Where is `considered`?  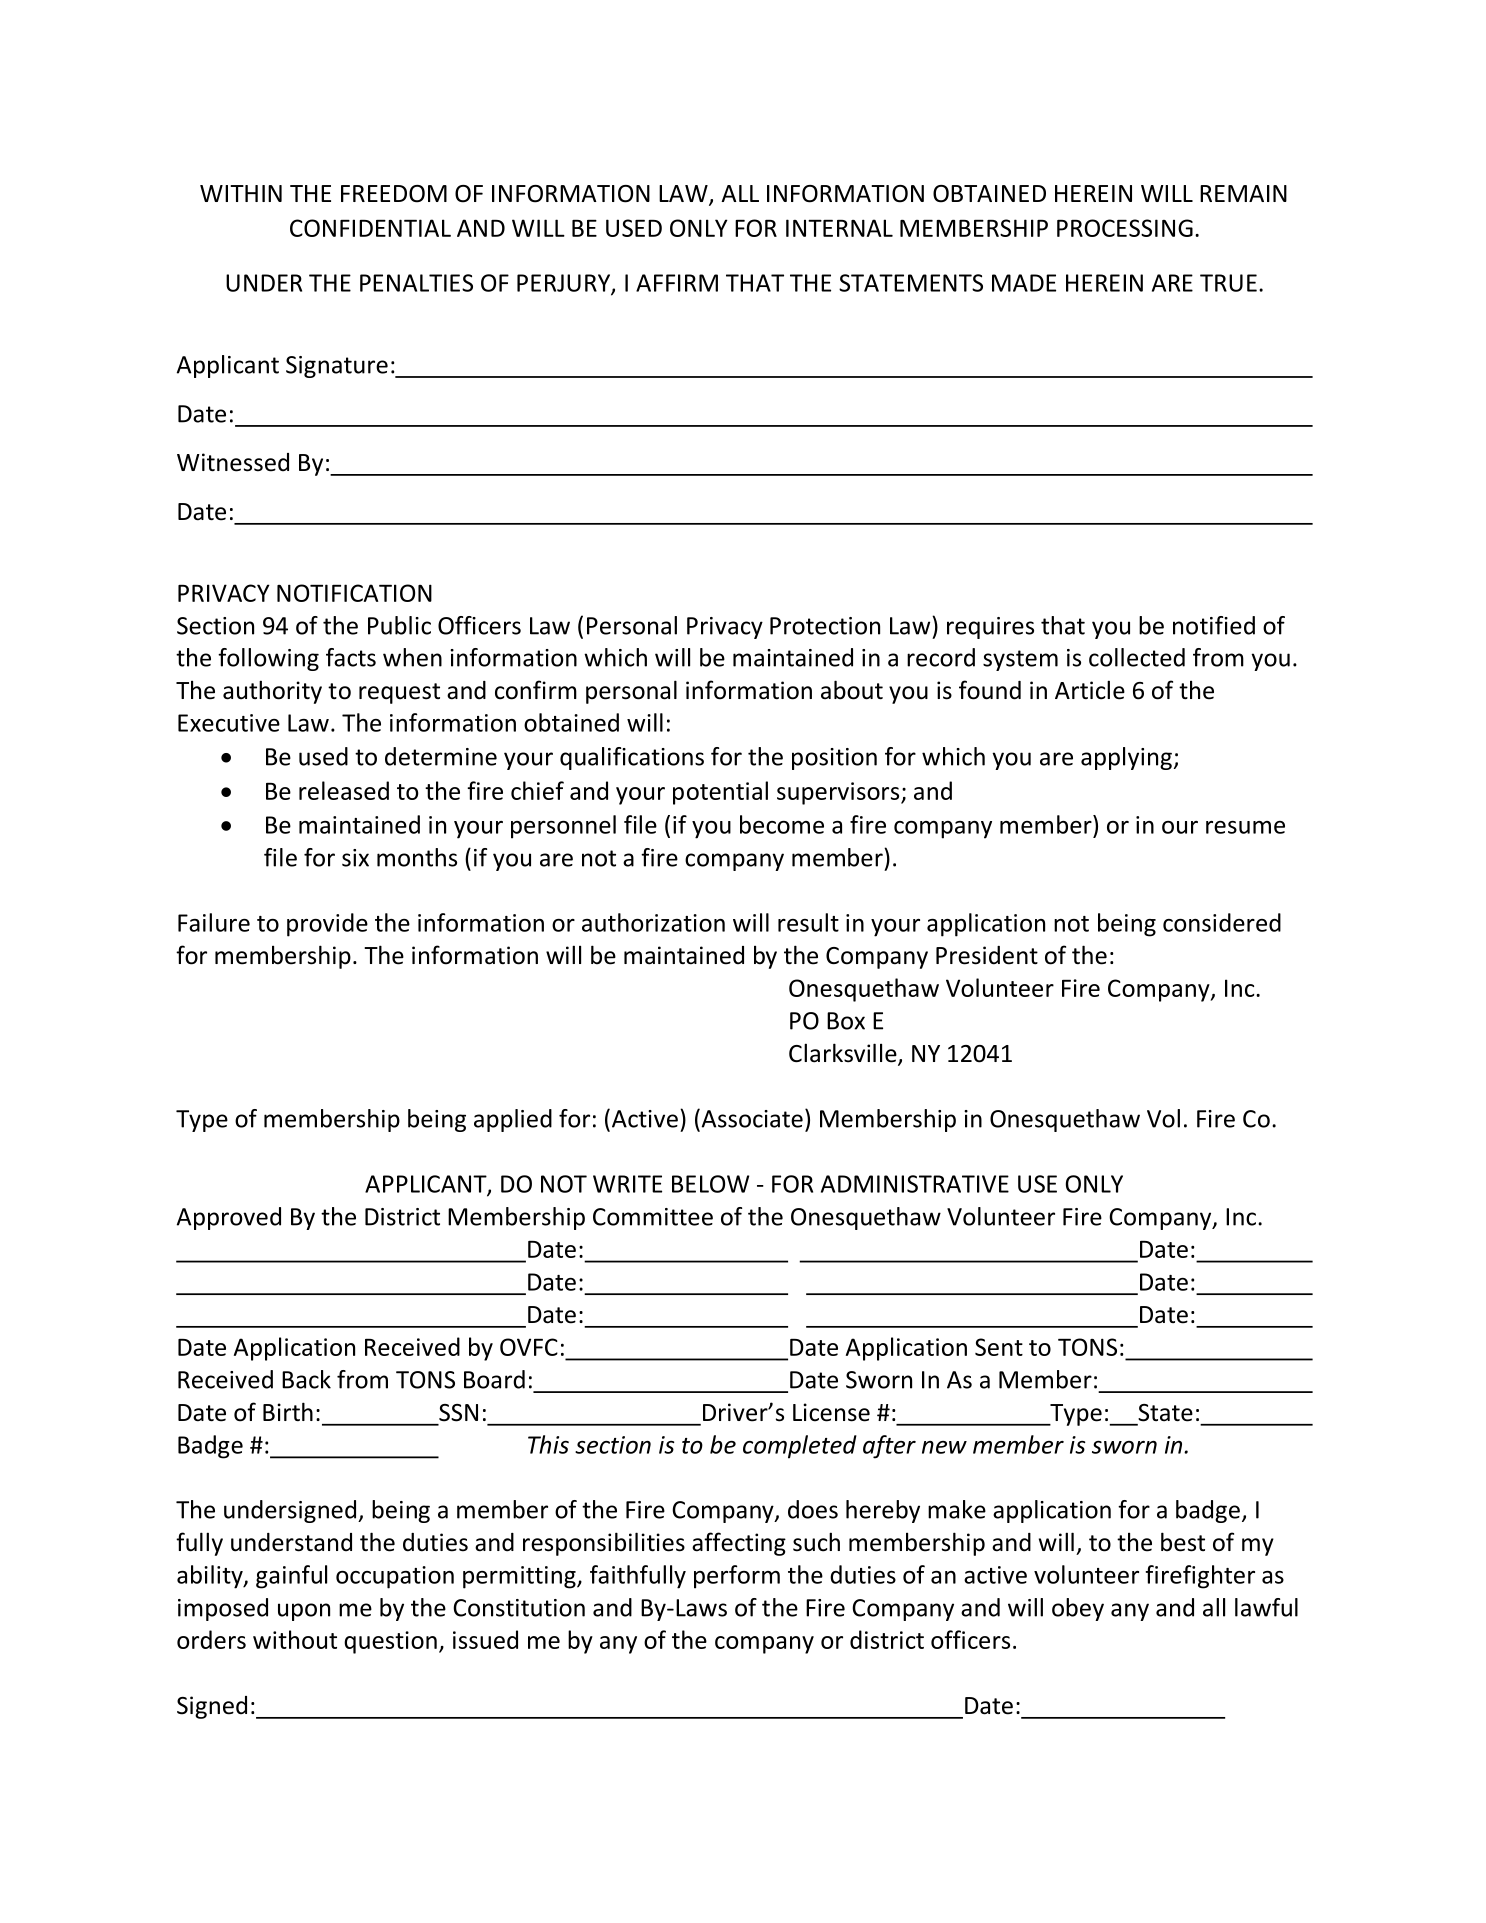 considered is located at coordinates (1222, 922).
